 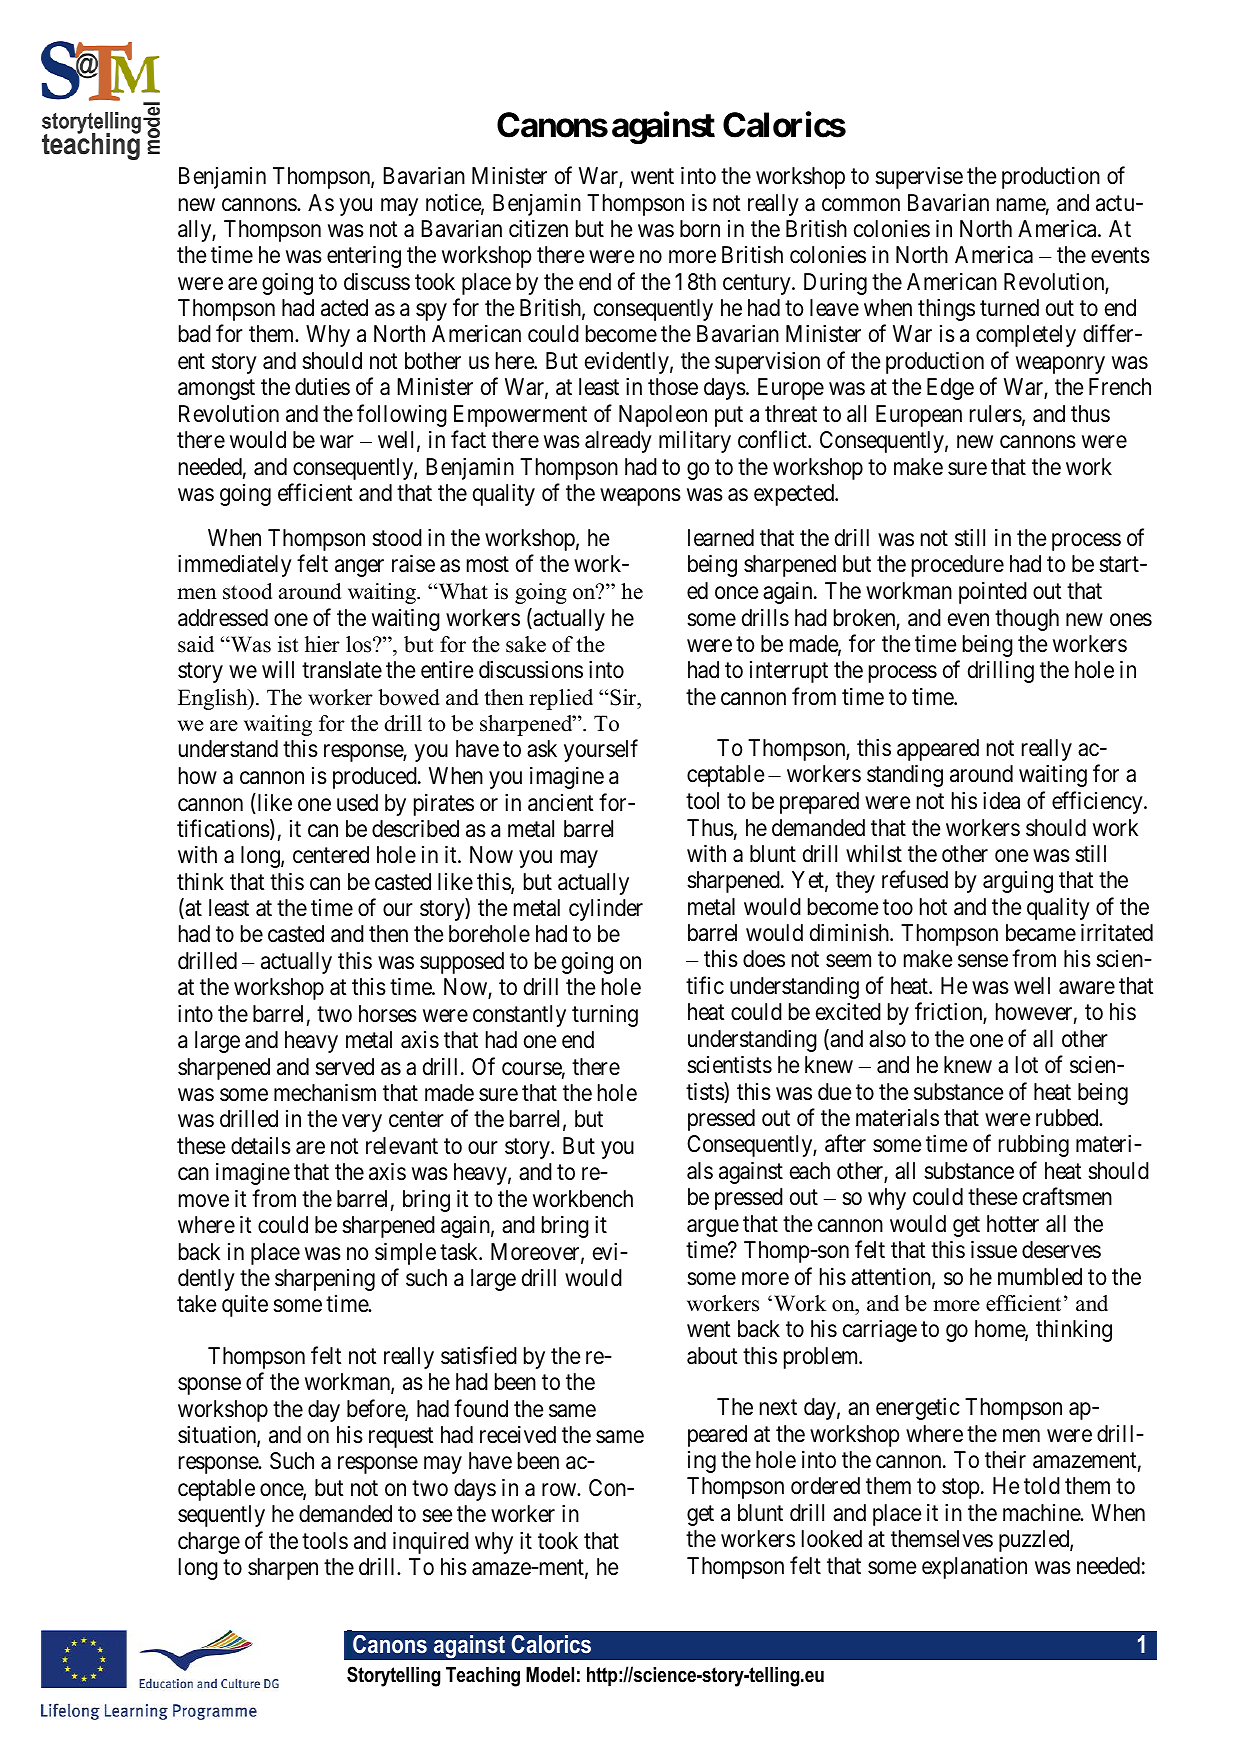 What do you see at coordinates (1034, 1146) in the image?
I see `rubbing` at bounding box center [1034, 1146].
